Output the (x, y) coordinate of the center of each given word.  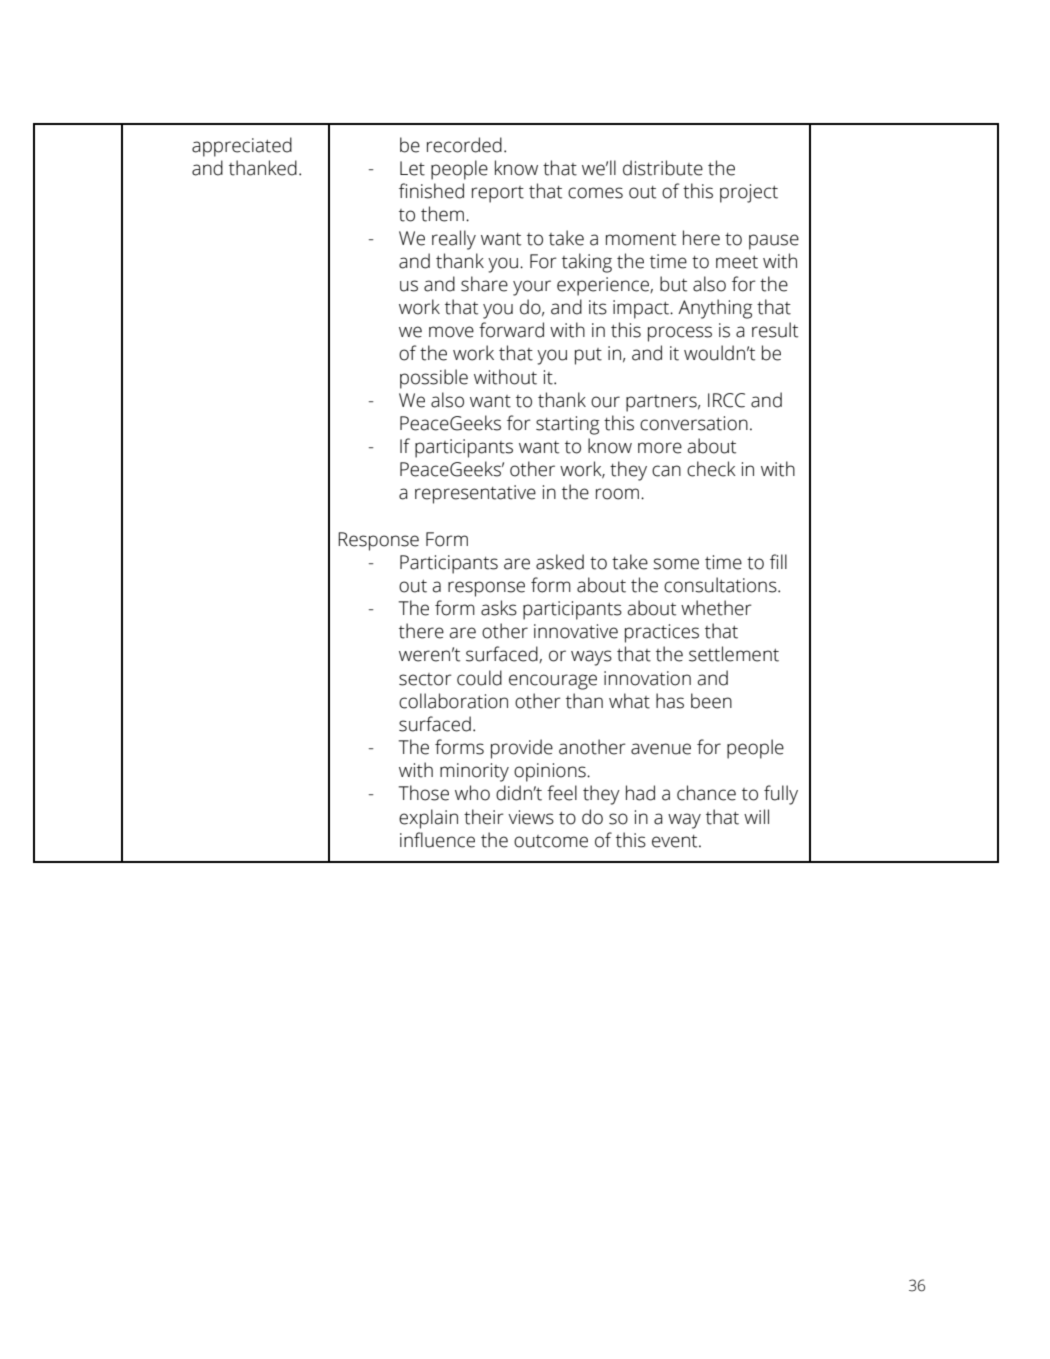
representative (475, 494)
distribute (663, 168)
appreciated (242, 147)
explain (428, 819)
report (498, 194)
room (617, 494)
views (531, 817)
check (711, 469)
